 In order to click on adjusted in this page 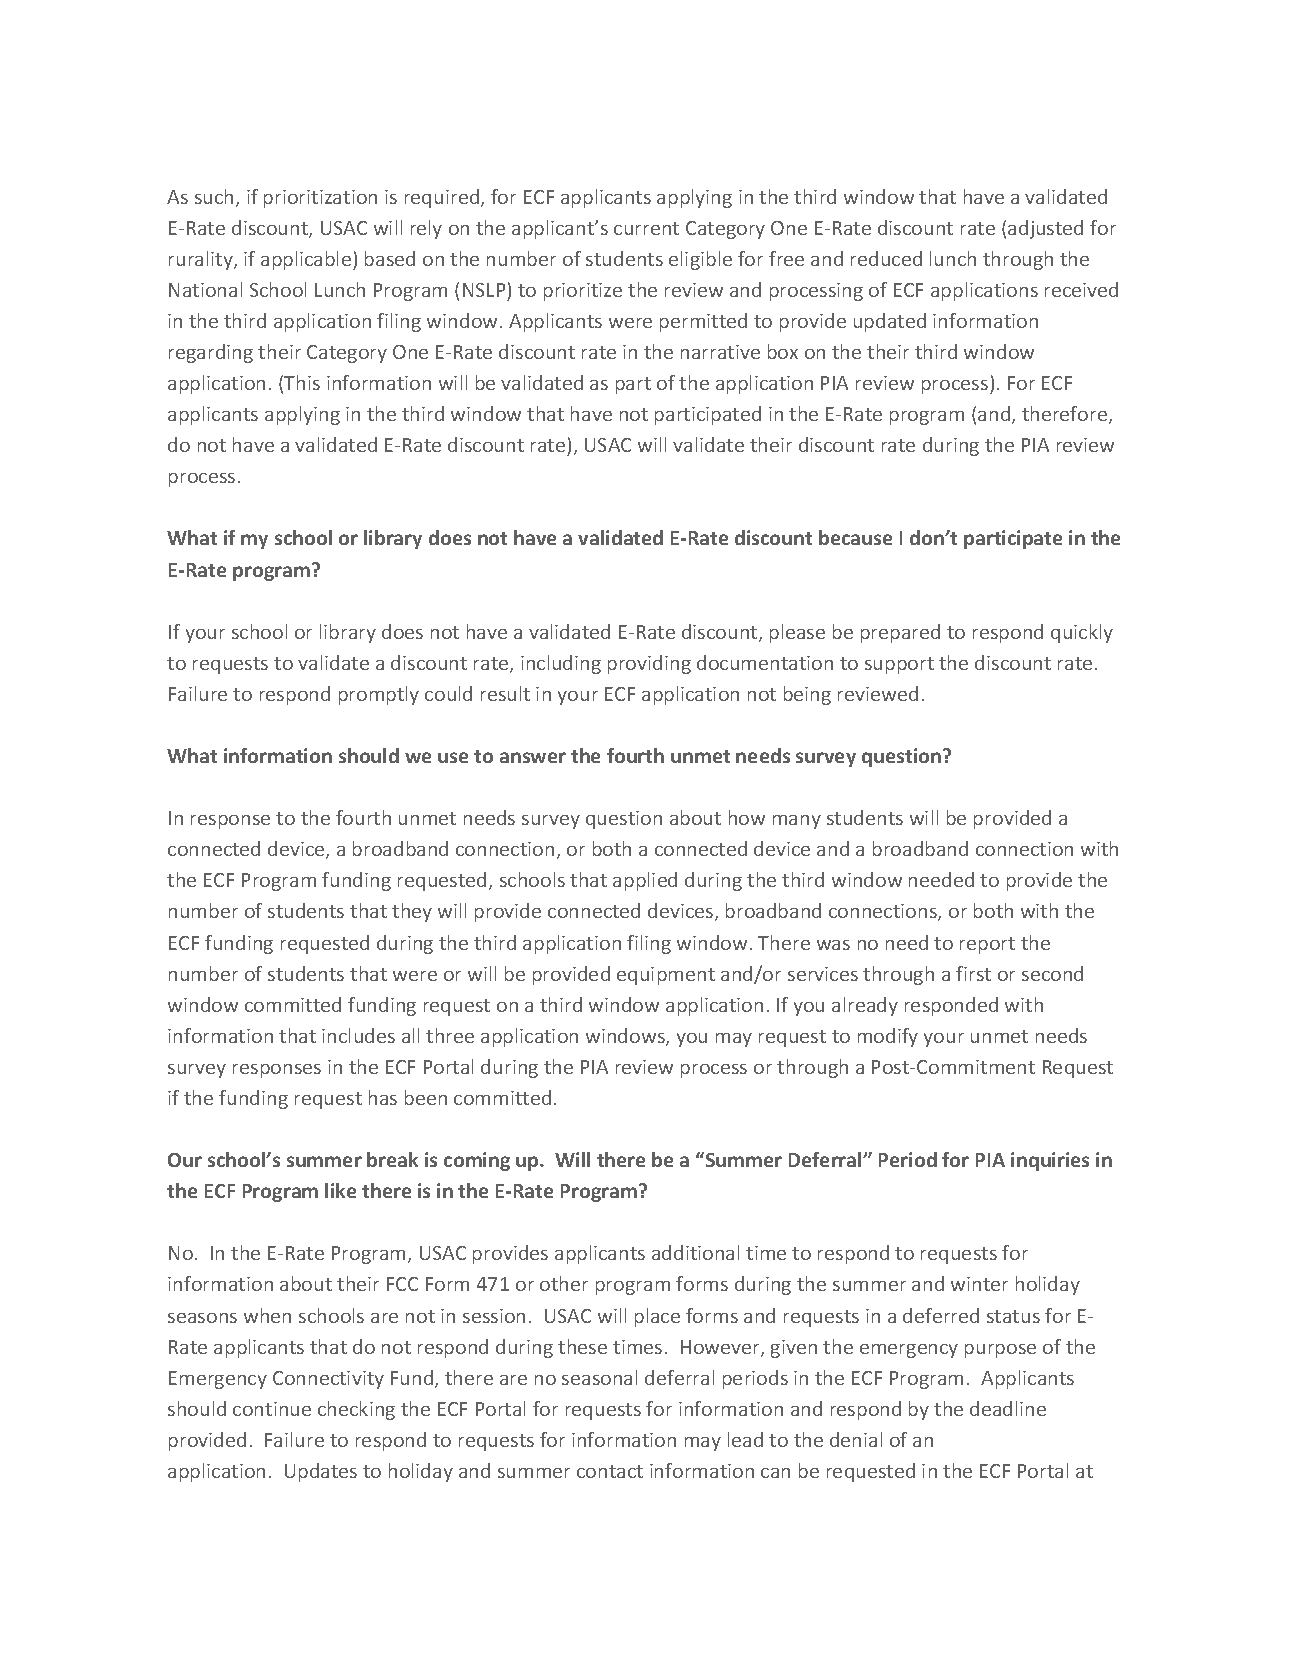, I will do `click(1045, 229)`.
